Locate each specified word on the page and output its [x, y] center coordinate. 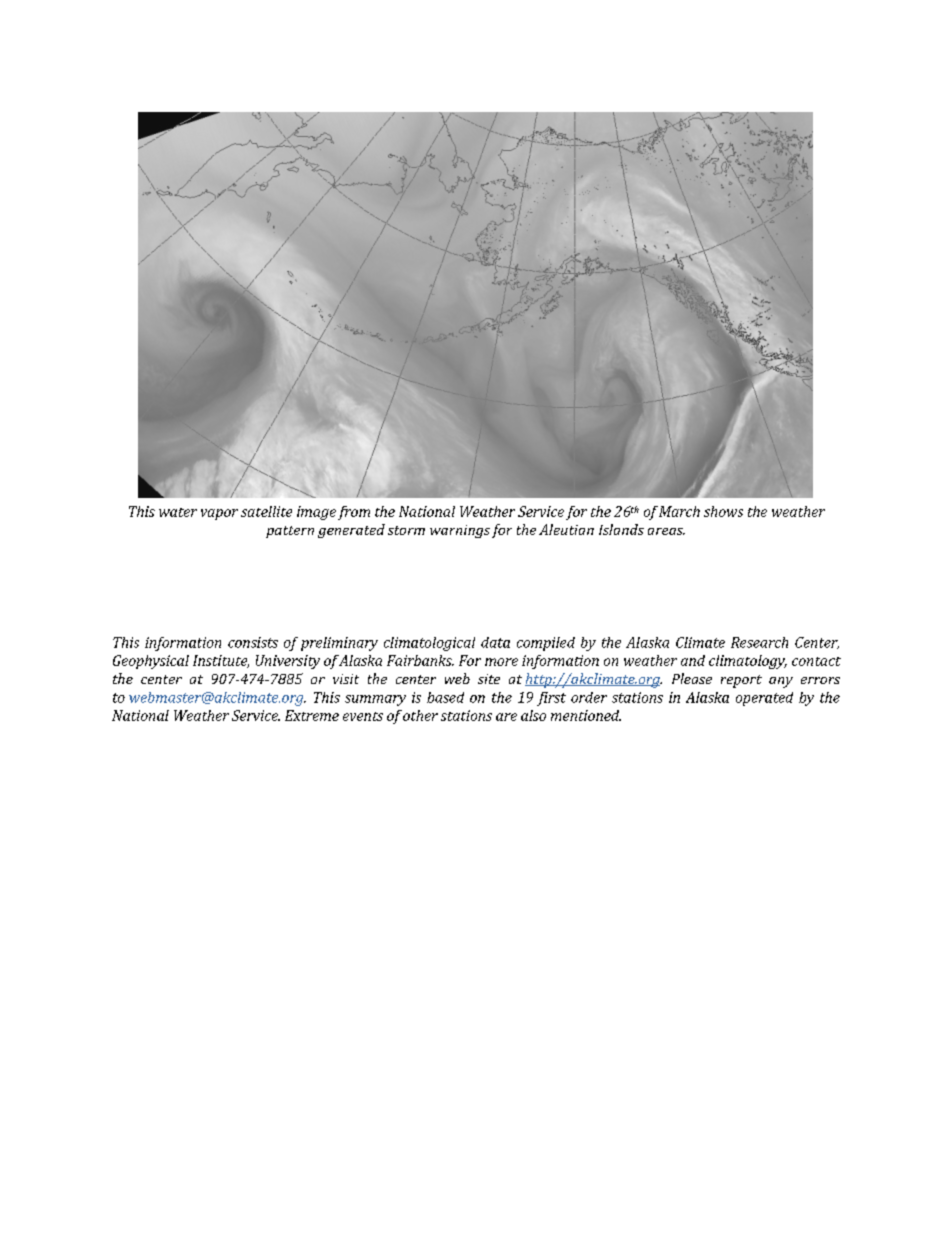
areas [666, 531]
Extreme [312, 715]
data [495, 642]
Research [759, 642]
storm [406, 530]
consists [253, 642]
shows [723, 511]
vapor [219, 514]
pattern [290, 532]
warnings [460, 531]
